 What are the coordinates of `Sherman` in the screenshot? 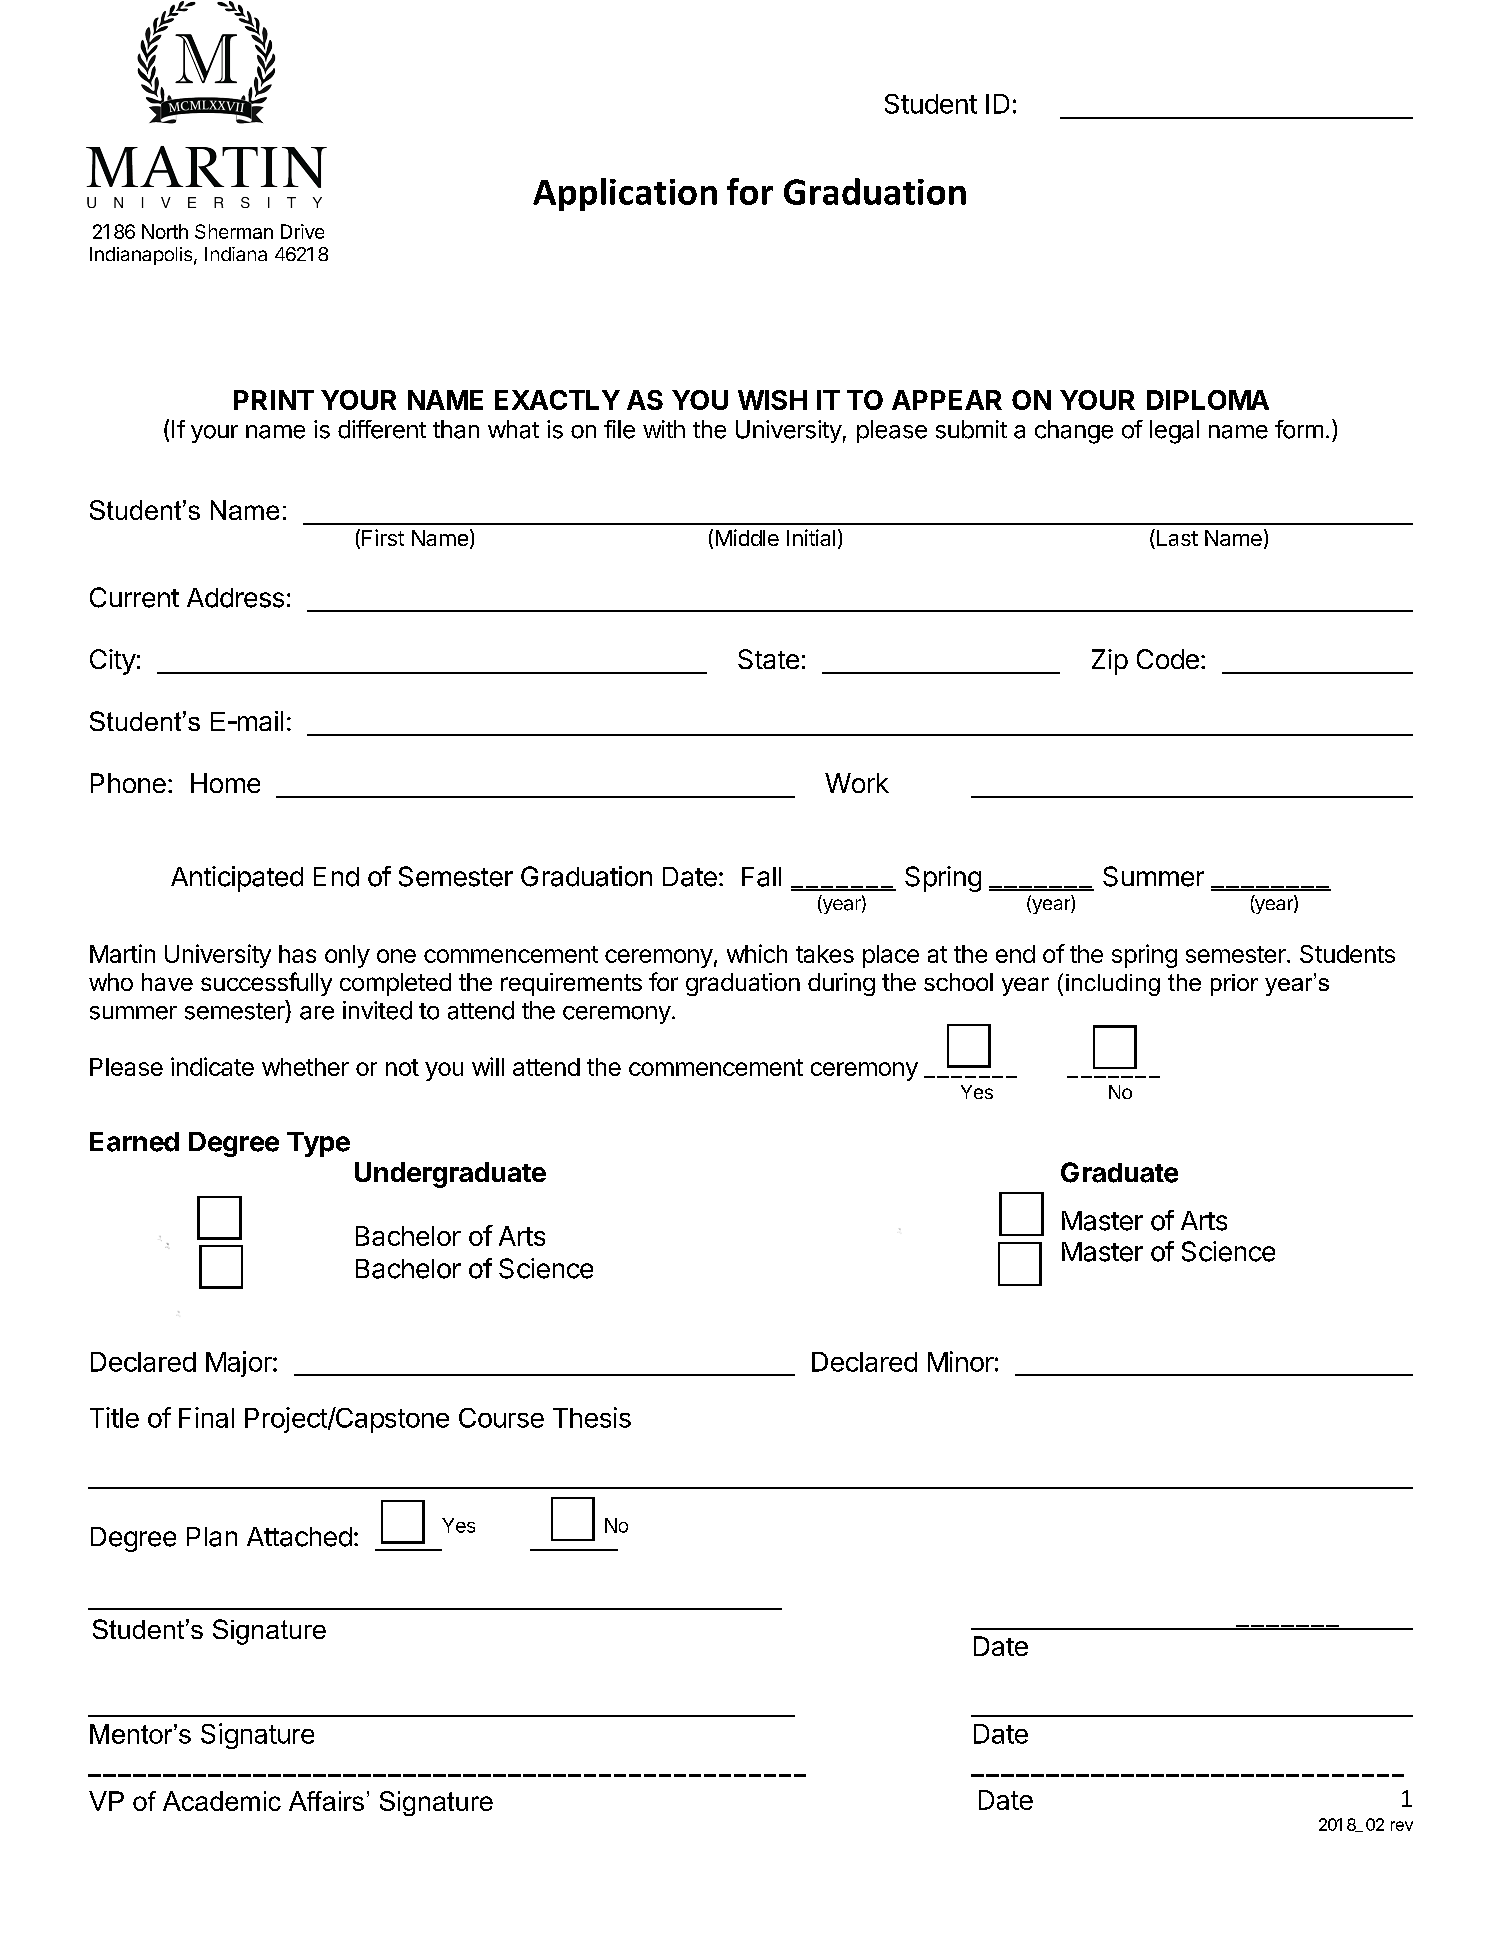 It's located at (234, 231).
